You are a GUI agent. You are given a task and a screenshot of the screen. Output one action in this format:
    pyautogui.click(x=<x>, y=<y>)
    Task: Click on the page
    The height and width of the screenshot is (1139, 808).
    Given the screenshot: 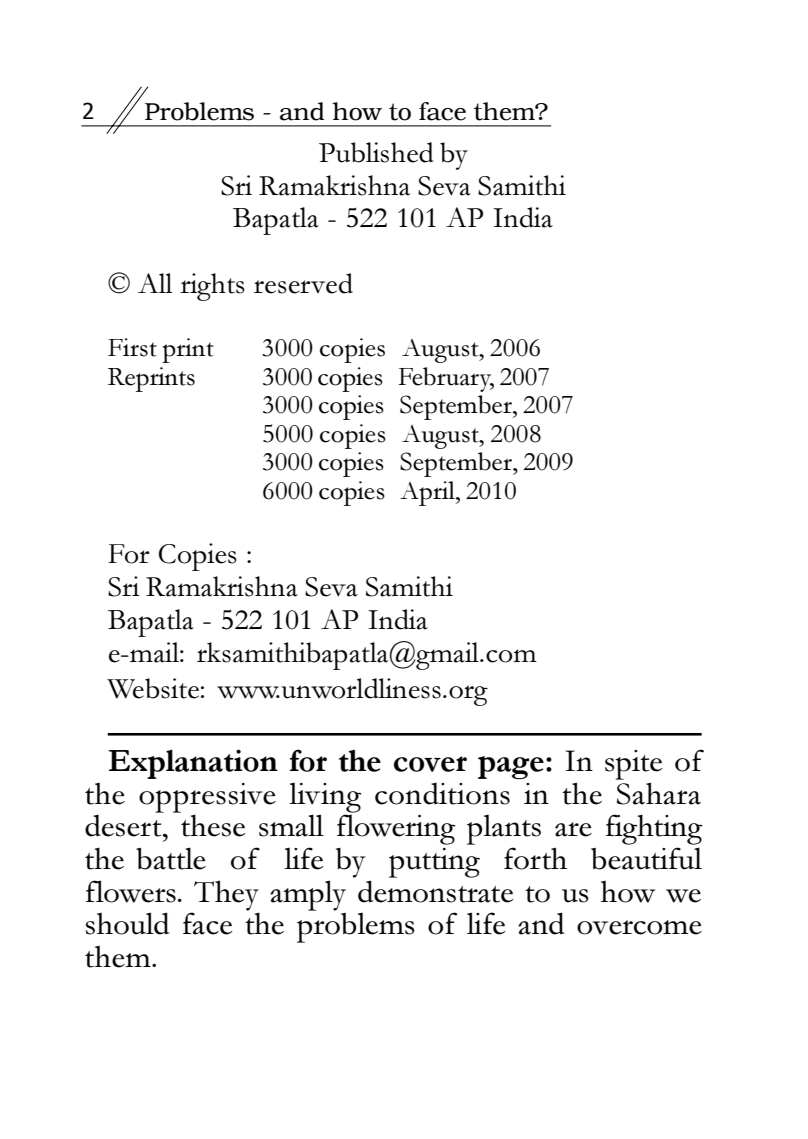 What is the action you would take?
    pyautogui.click(x=511, y=768)
